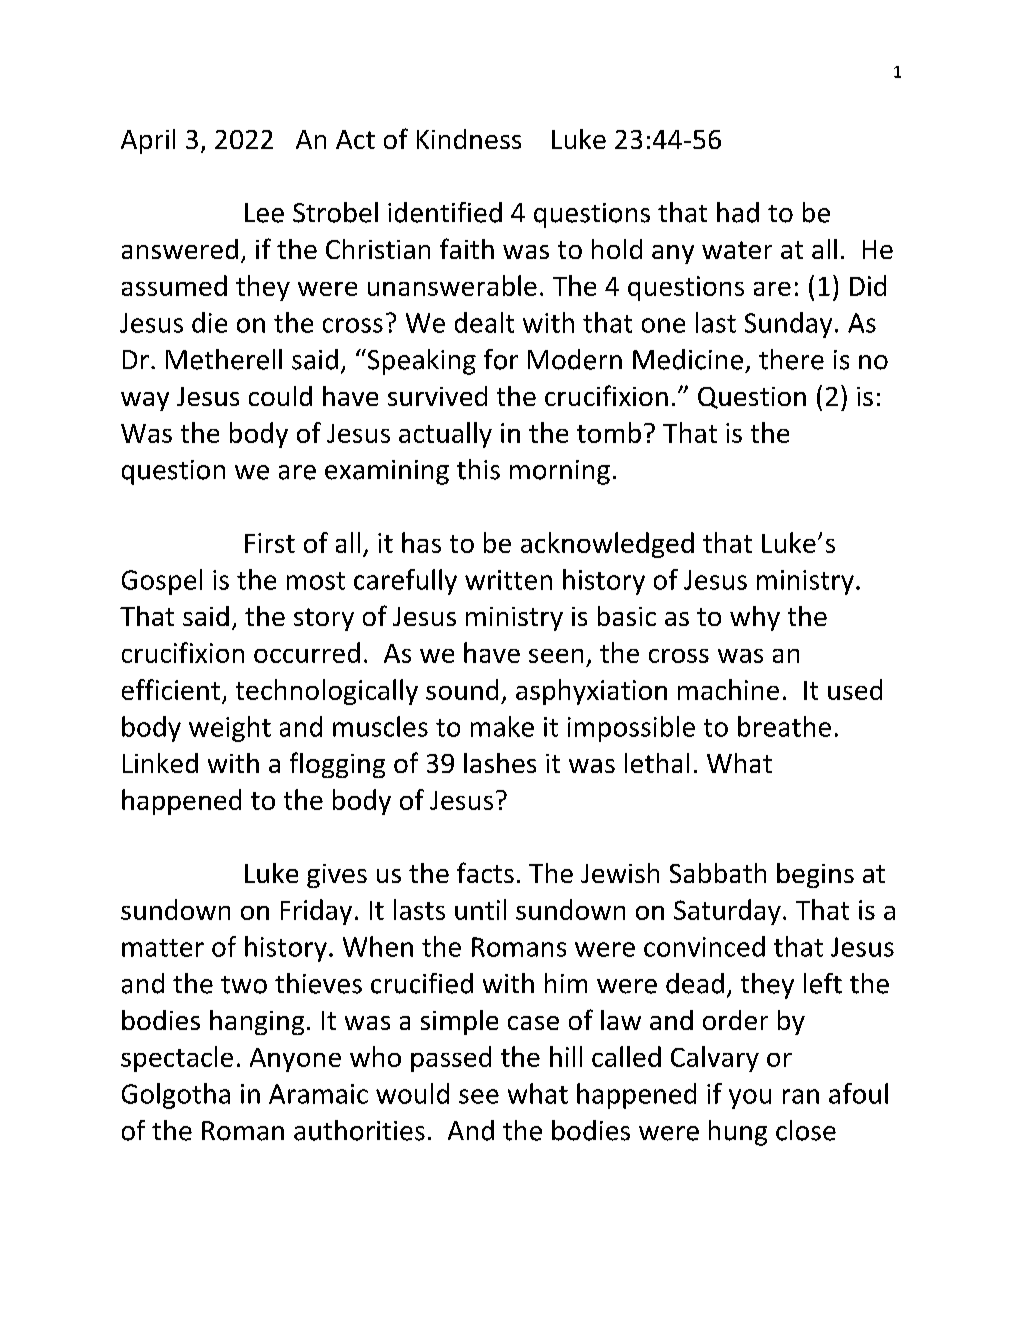 This screenshot has width=1022, height=1323. Describe the element at coordinates (469, 139) in the screenshot. I see `Kindness` at that location.
